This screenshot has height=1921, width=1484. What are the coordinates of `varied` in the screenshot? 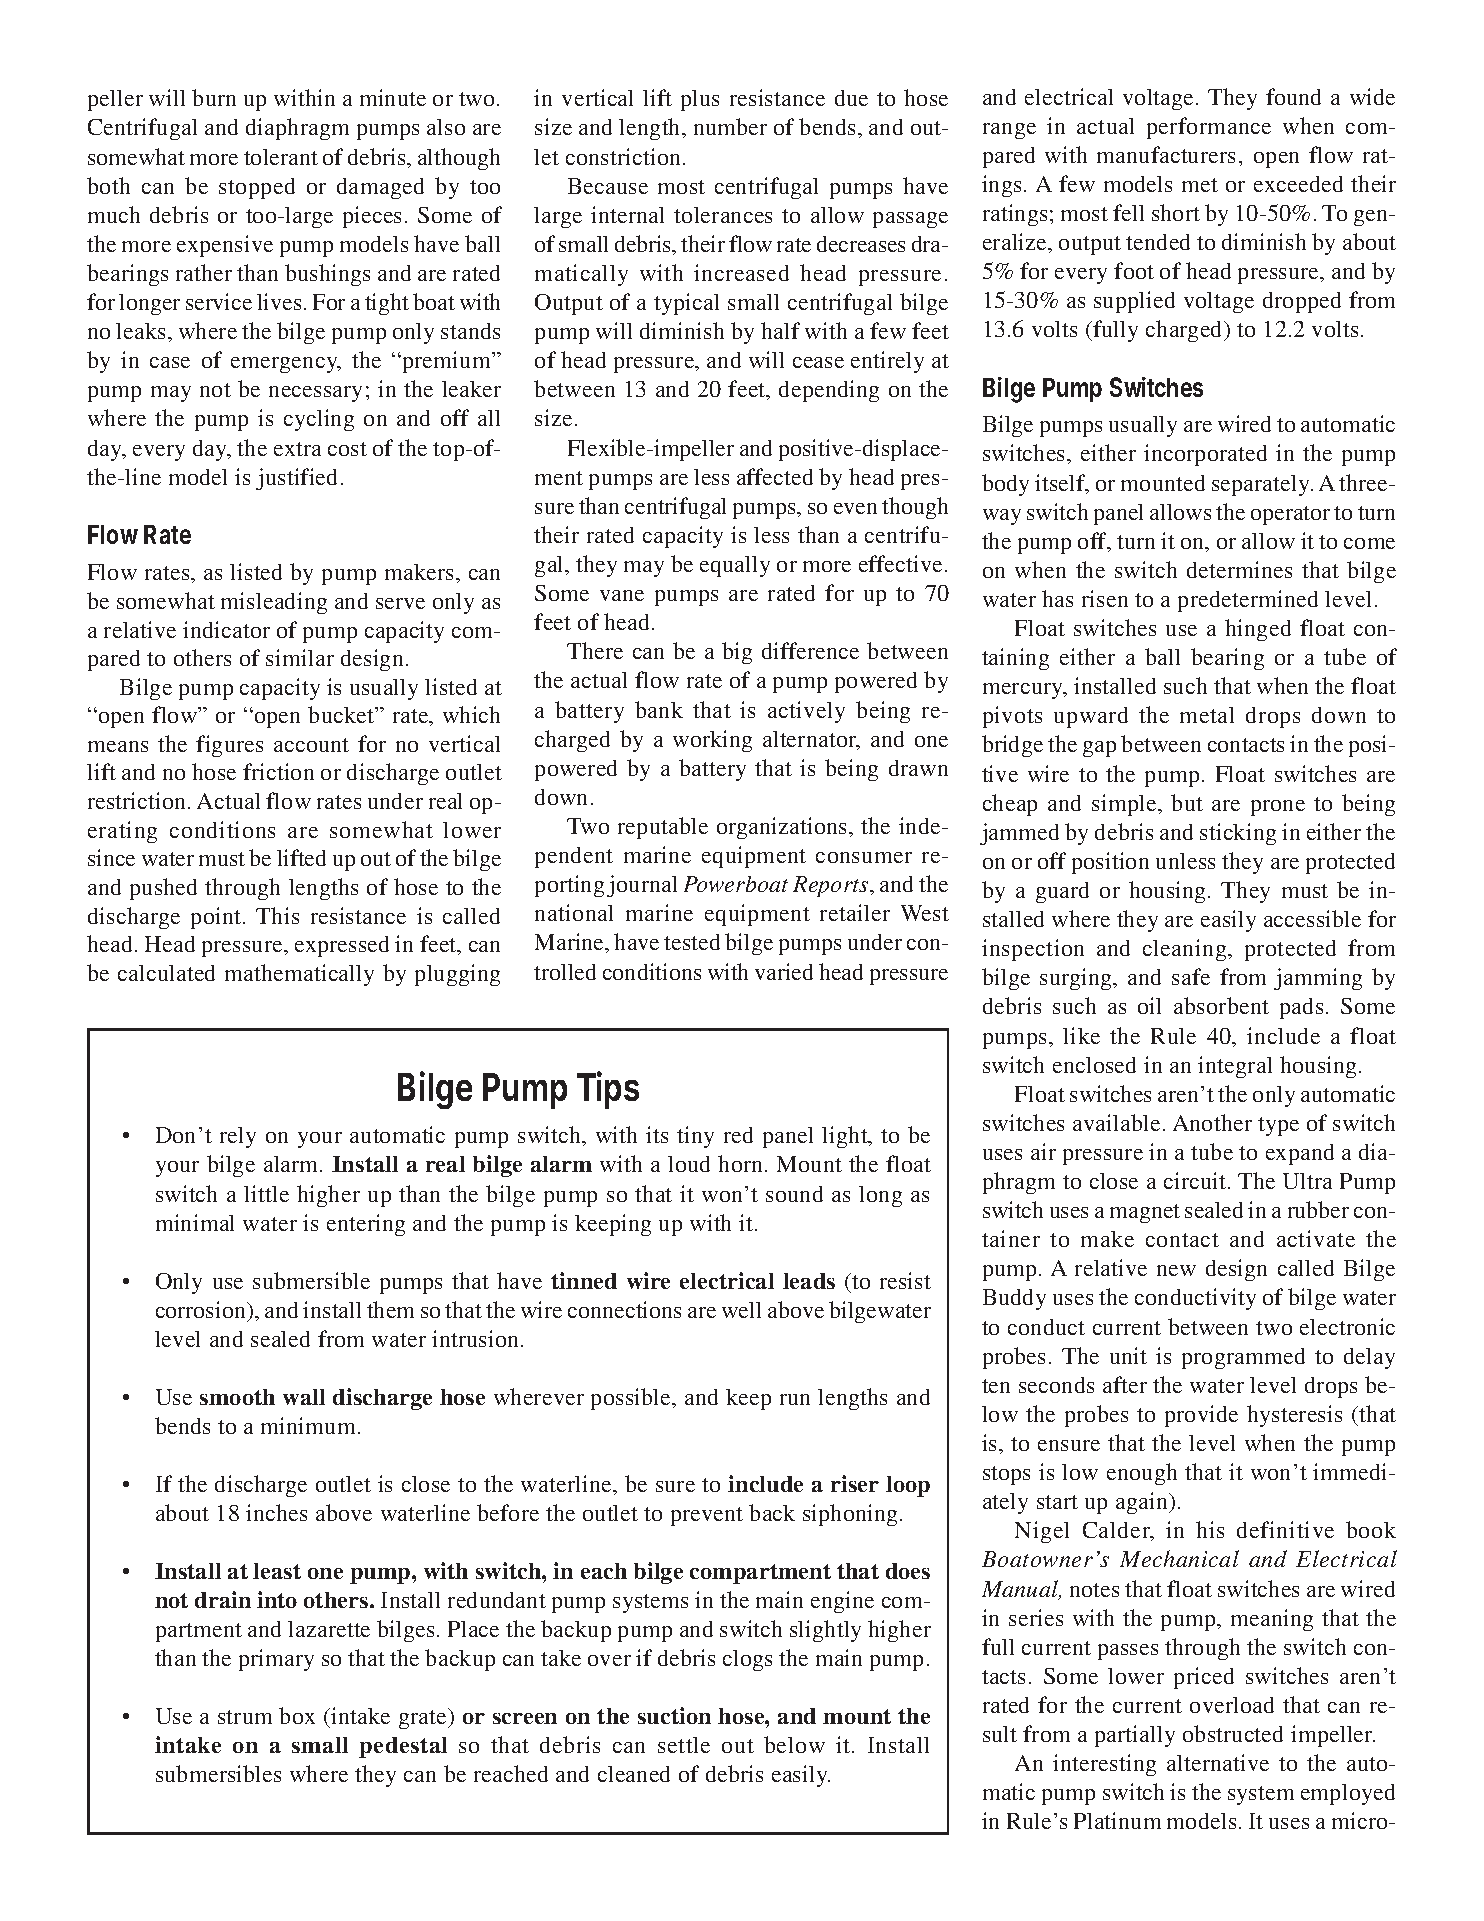 It's located at (784, 971).
